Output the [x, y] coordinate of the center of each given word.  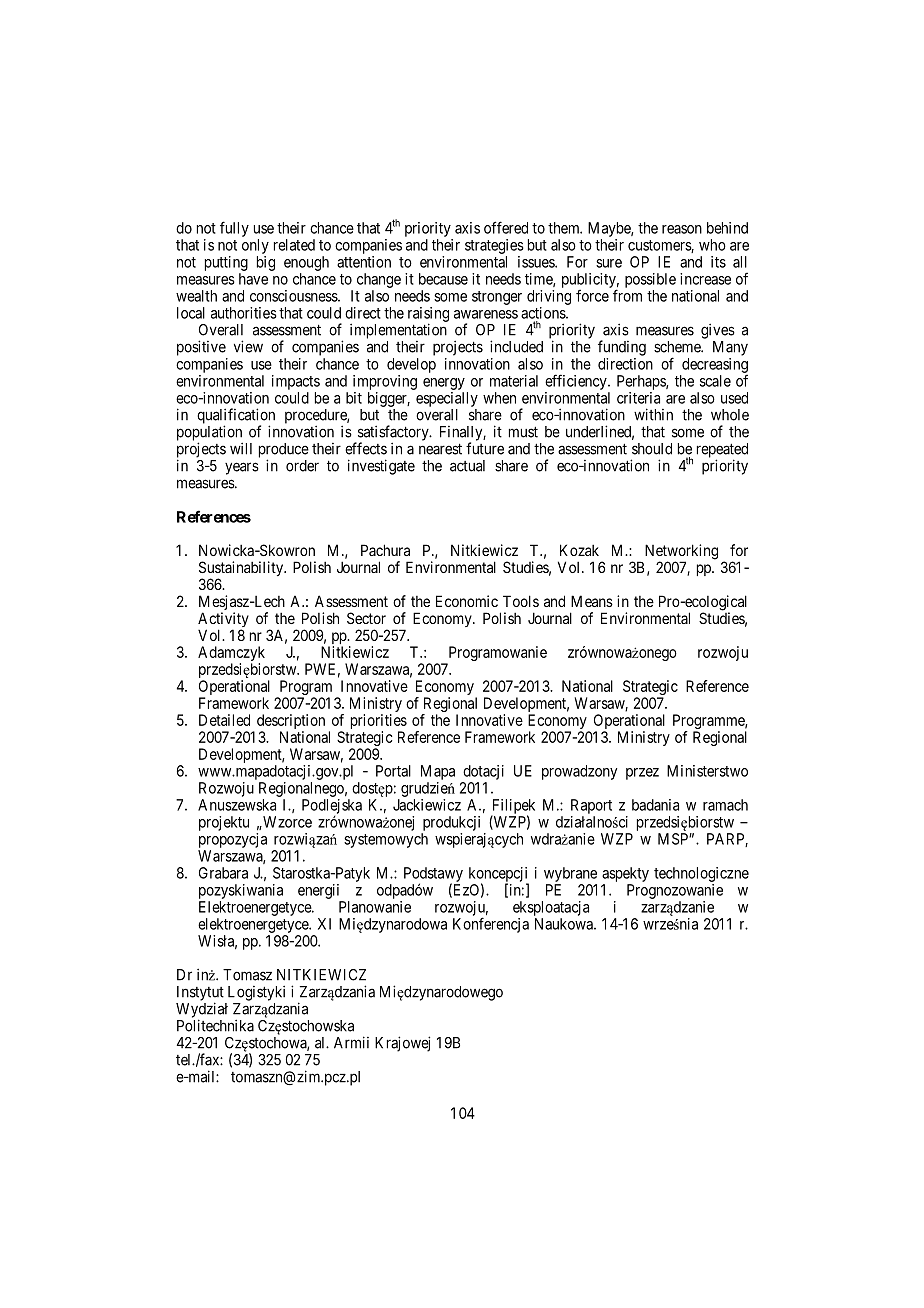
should [652, 449]
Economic [467, 601]
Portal [393, 771]
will [241, 448]
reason [682, 229]
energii [318, 891]
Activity [223, 621]
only [255, 246]
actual [467, 466]
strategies [494, 246]
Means [592, 601]
